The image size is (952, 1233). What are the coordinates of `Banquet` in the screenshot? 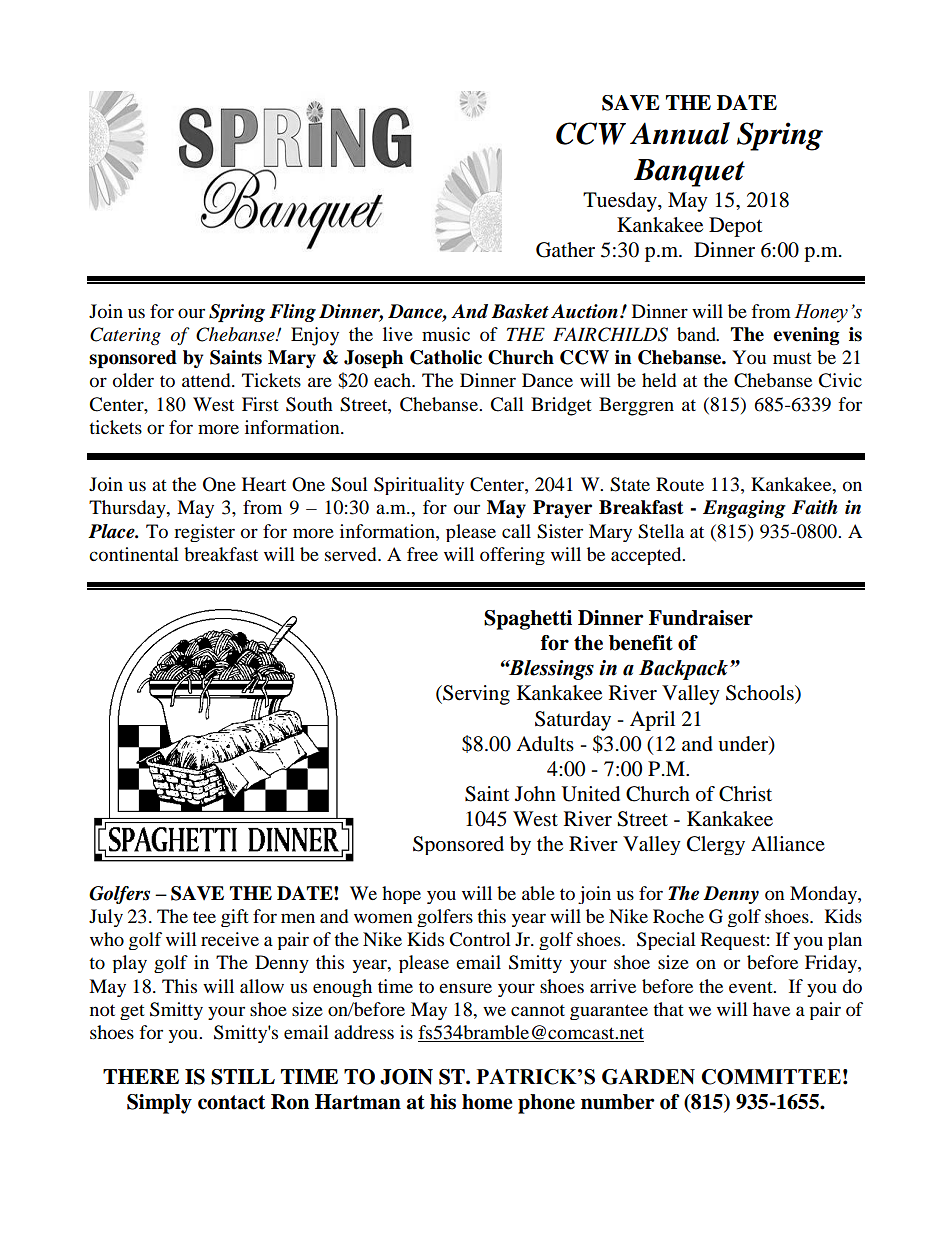 It's located at (689, 173).
